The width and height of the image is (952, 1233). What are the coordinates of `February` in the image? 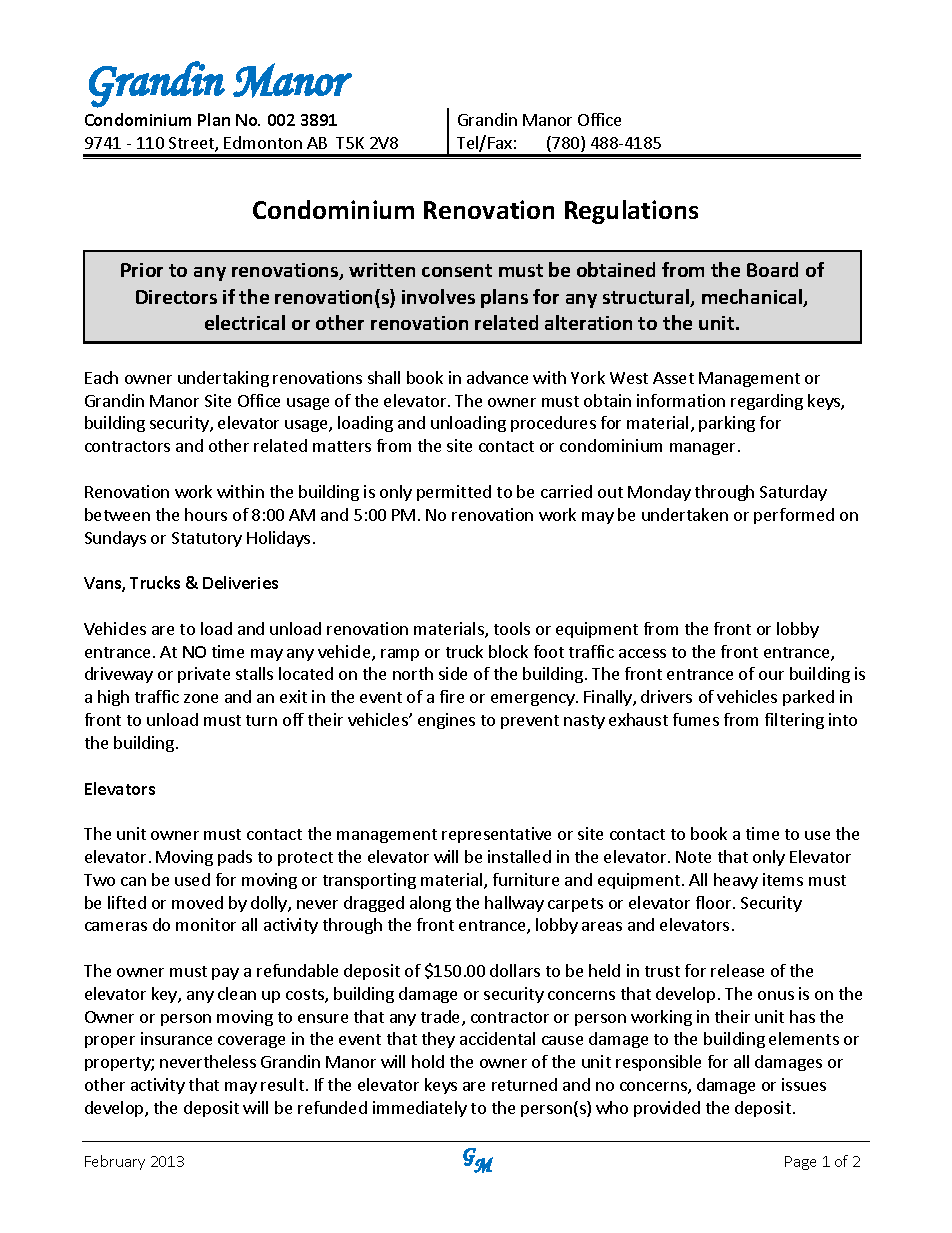 It's located at (115, 1162).
